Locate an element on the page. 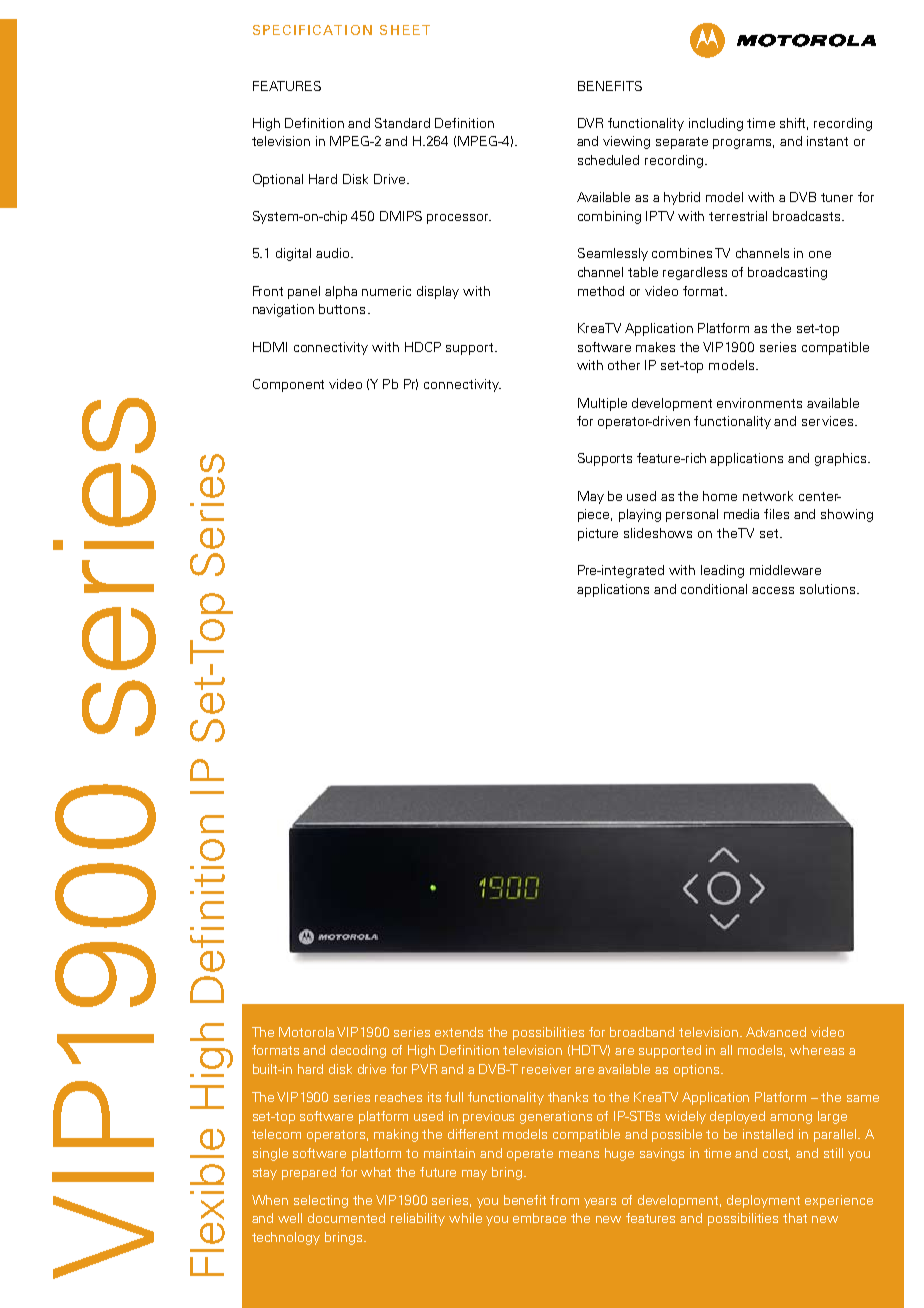 The width and height of the document is (924, 1308). shift is located at coordinates (794, 124).
